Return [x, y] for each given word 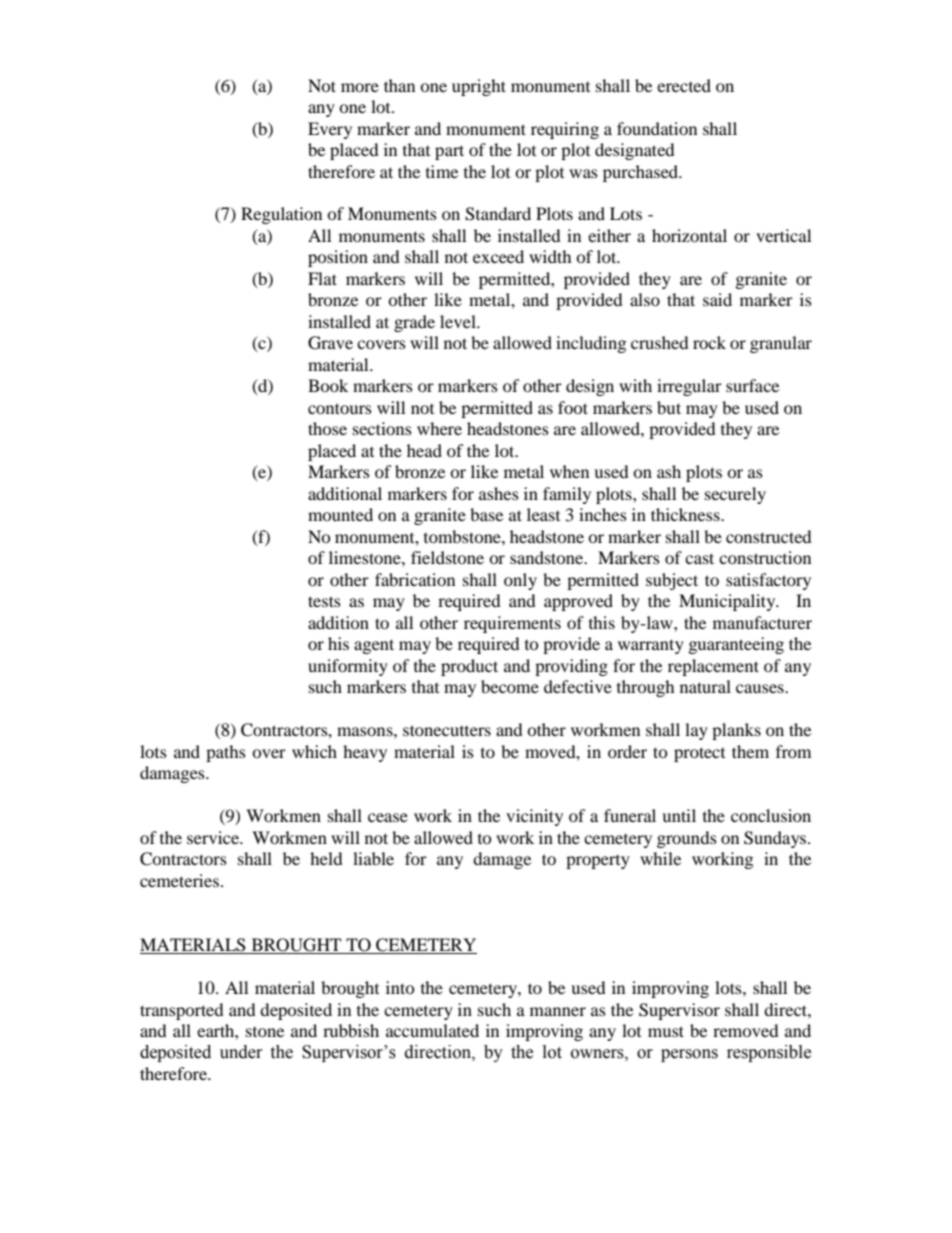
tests [324, 601]
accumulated [432, 1030]
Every [330, 130]
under [241, 1052]
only [520, 581]
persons [689, 1055]
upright [479, 87]
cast [699, 558]
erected [684, 85]
